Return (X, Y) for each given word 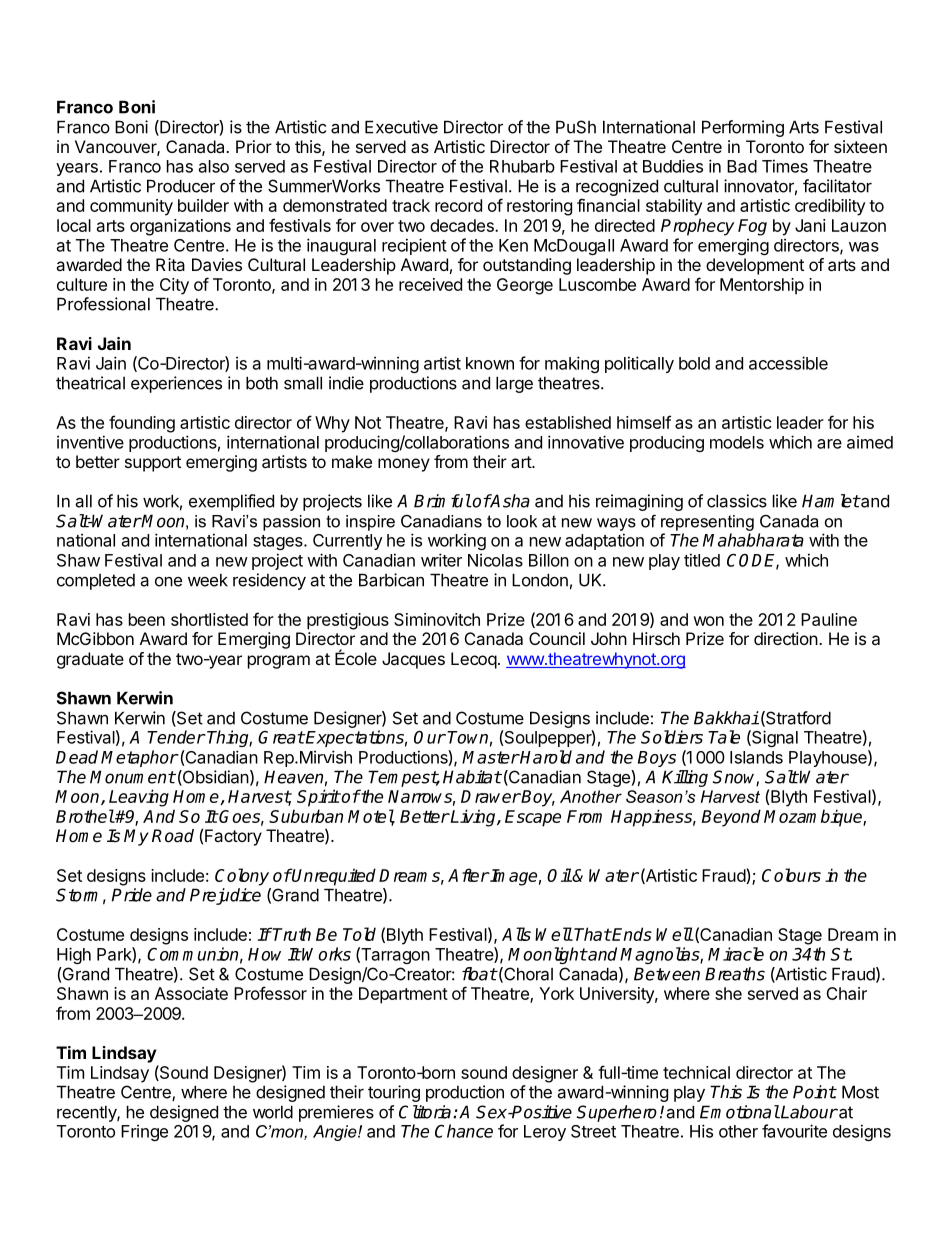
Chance (464, 1131)
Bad (742, 166)
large (514, 384)
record (458, 205)
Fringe (144, 1132)
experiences (176, 384)
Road (173, 836)
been (147, 619)
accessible (788, 363)
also (214, 166)
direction (786, 638)
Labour (808, 1112)
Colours (791, 875)
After (468, 875)
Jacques (413, 660)
